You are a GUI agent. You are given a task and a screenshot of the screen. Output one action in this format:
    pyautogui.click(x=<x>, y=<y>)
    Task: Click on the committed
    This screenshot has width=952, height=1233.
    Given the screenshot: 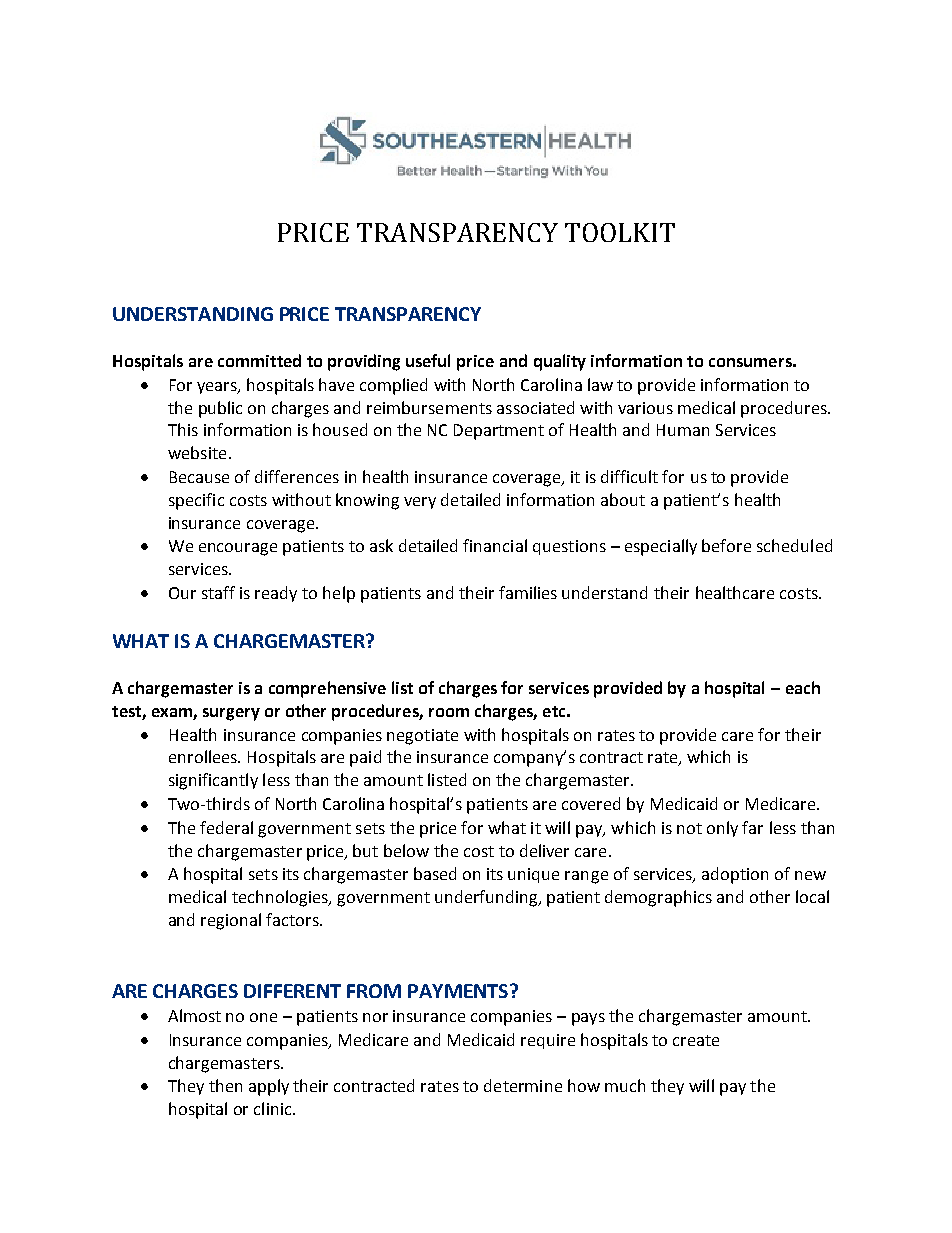 What is the action you would take?
    pyautogui.click(x=259, y=360)
